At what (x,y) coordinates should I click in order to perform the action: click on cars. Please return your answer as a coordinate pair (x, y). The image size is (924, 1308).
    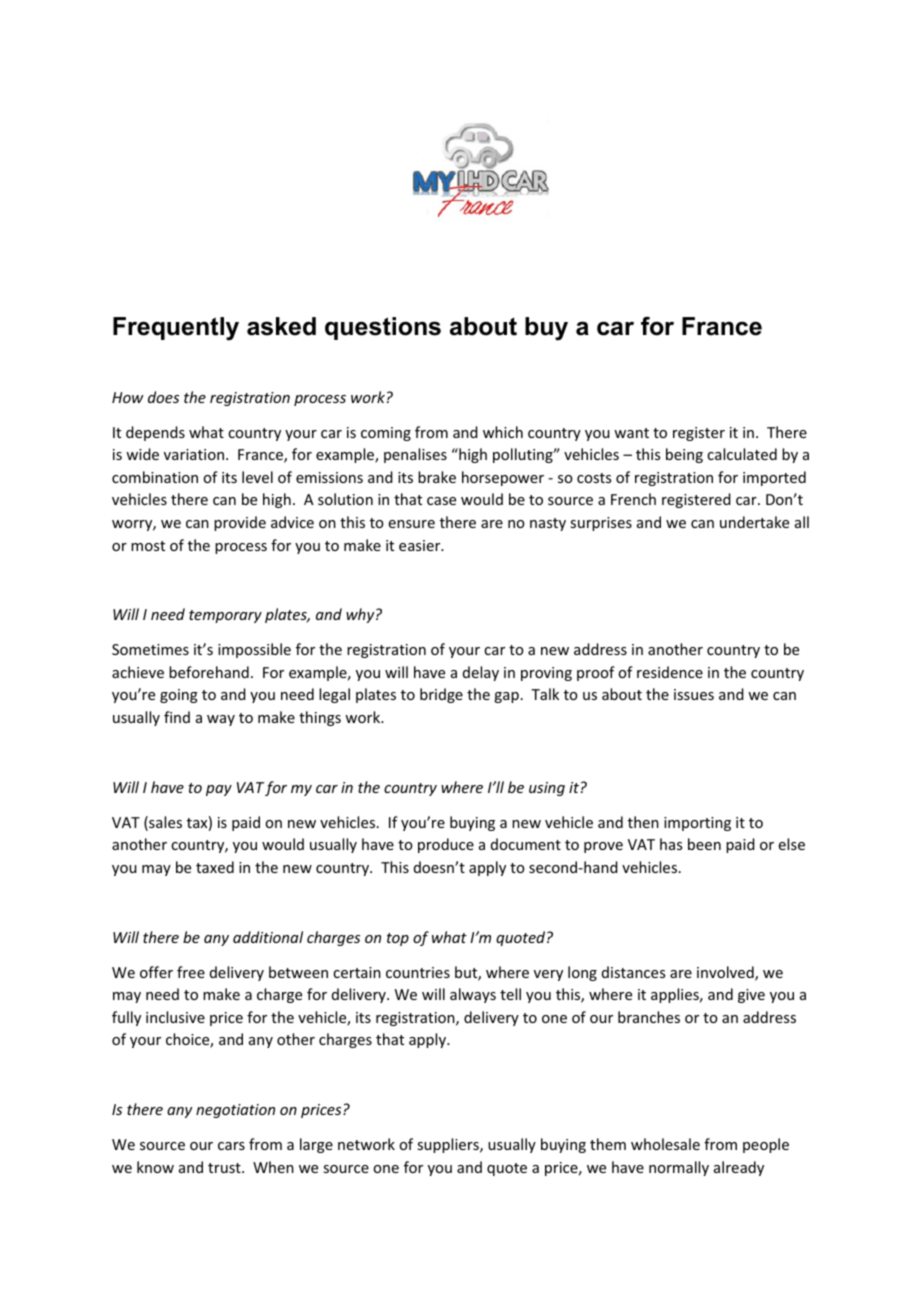
    Looking at the image, I should click on (231, 1146).
